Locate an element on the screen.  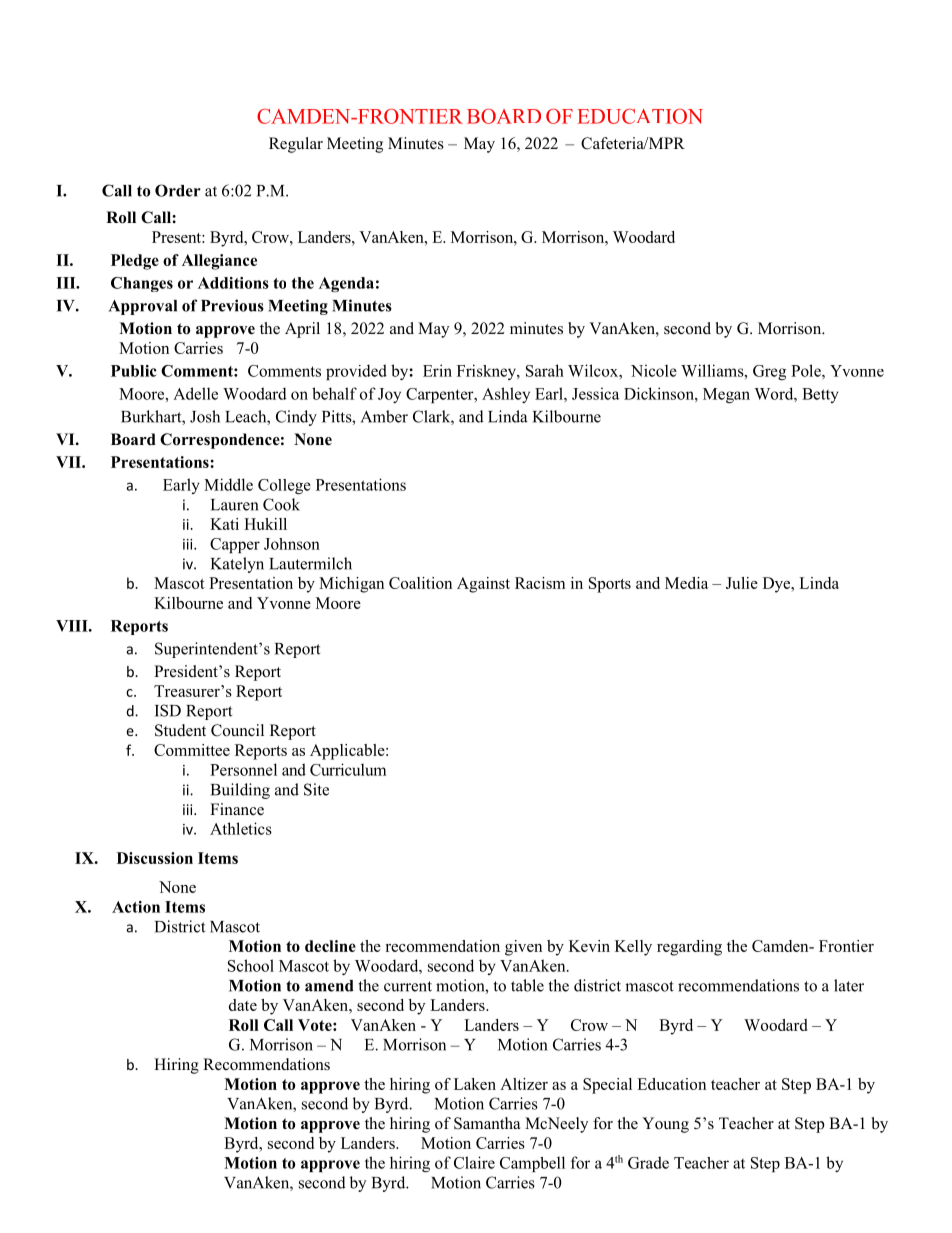
Regular is located at coordinates (296, 145).
